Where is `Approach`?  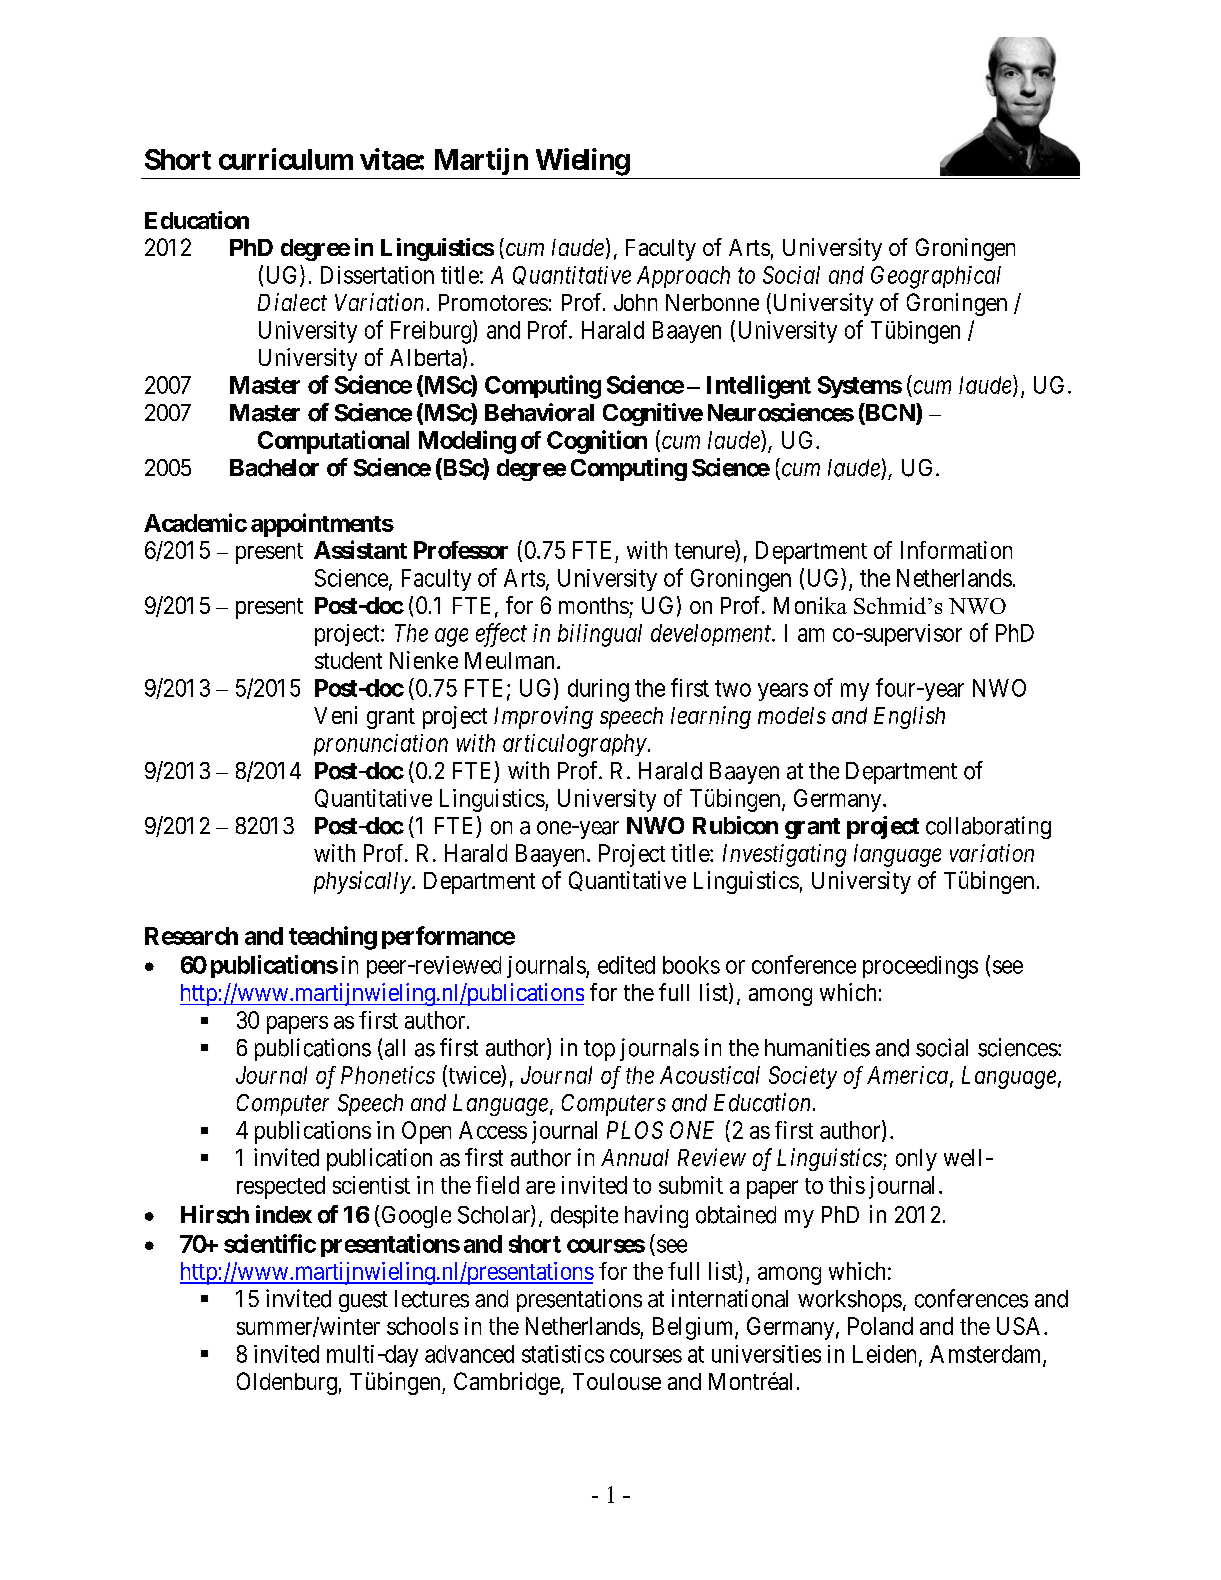
Approach is located at coordinates (683, 277).
